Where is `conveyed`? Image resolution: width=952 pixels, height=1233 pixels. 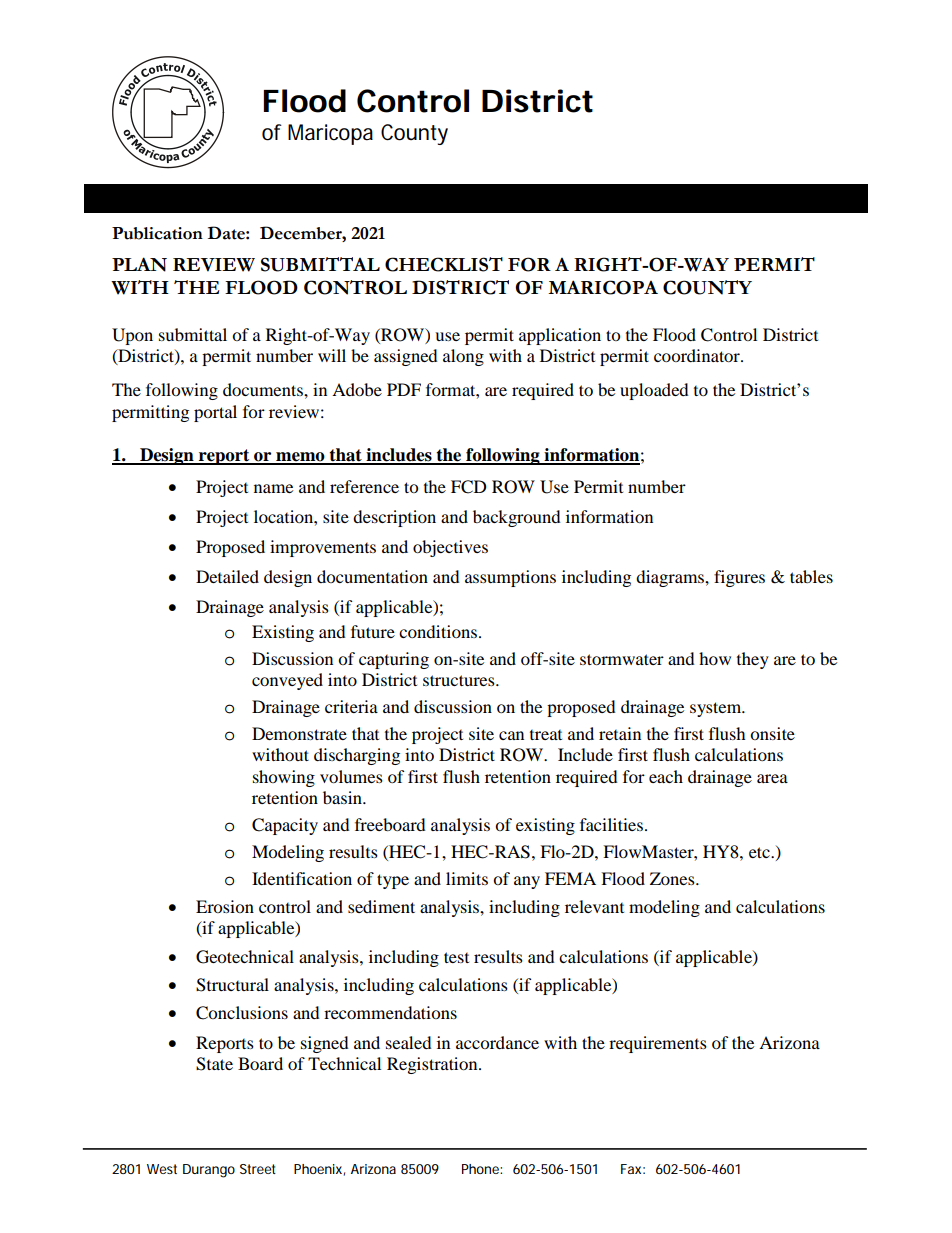
conveyed is located at coordinates (287, 681).
